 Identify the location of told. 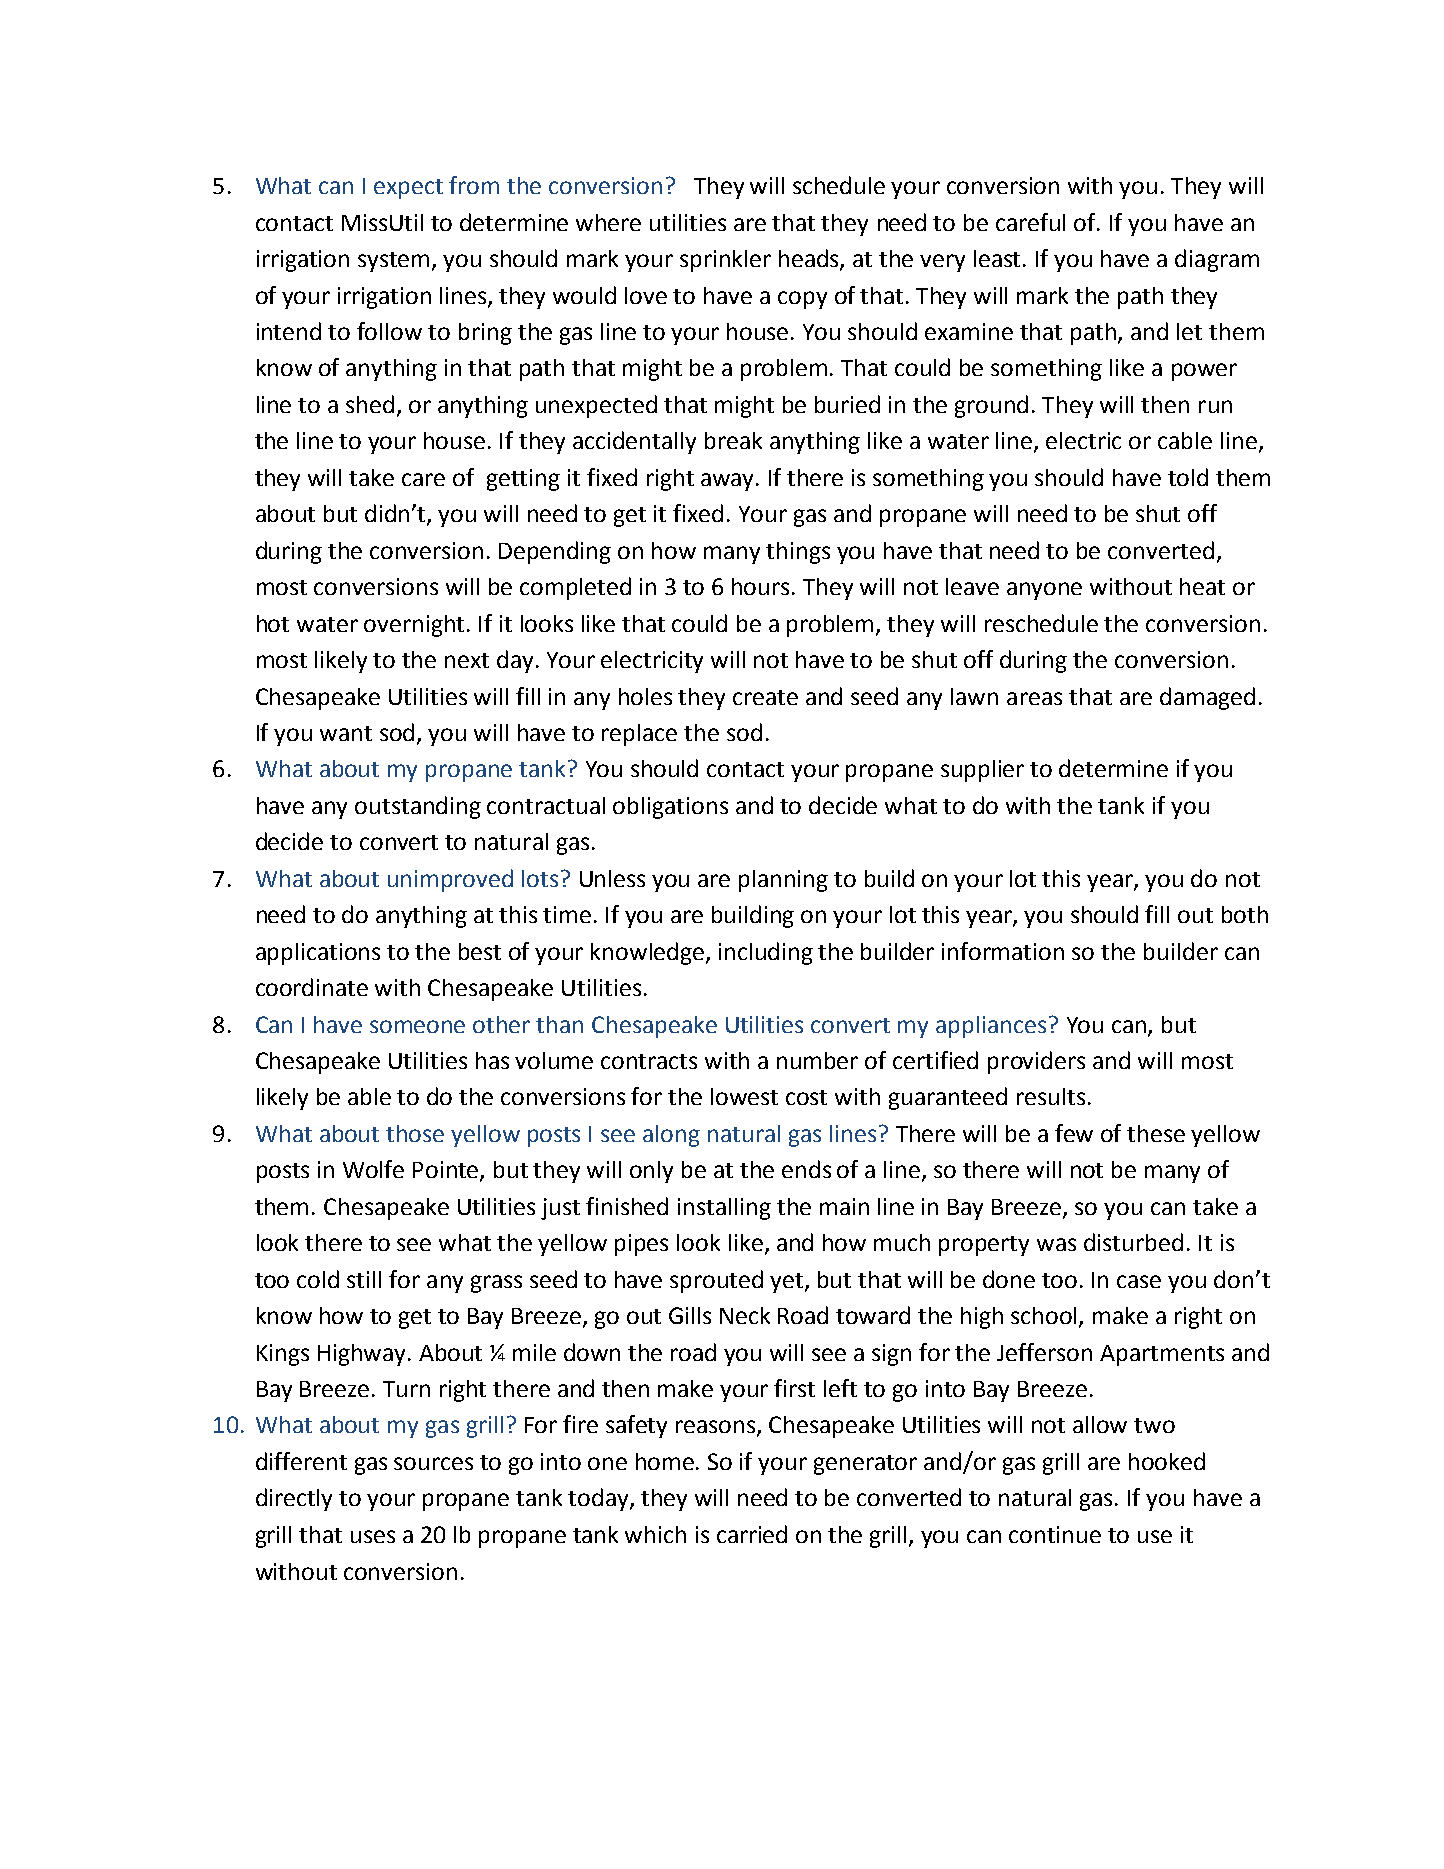
(1188, 477).
